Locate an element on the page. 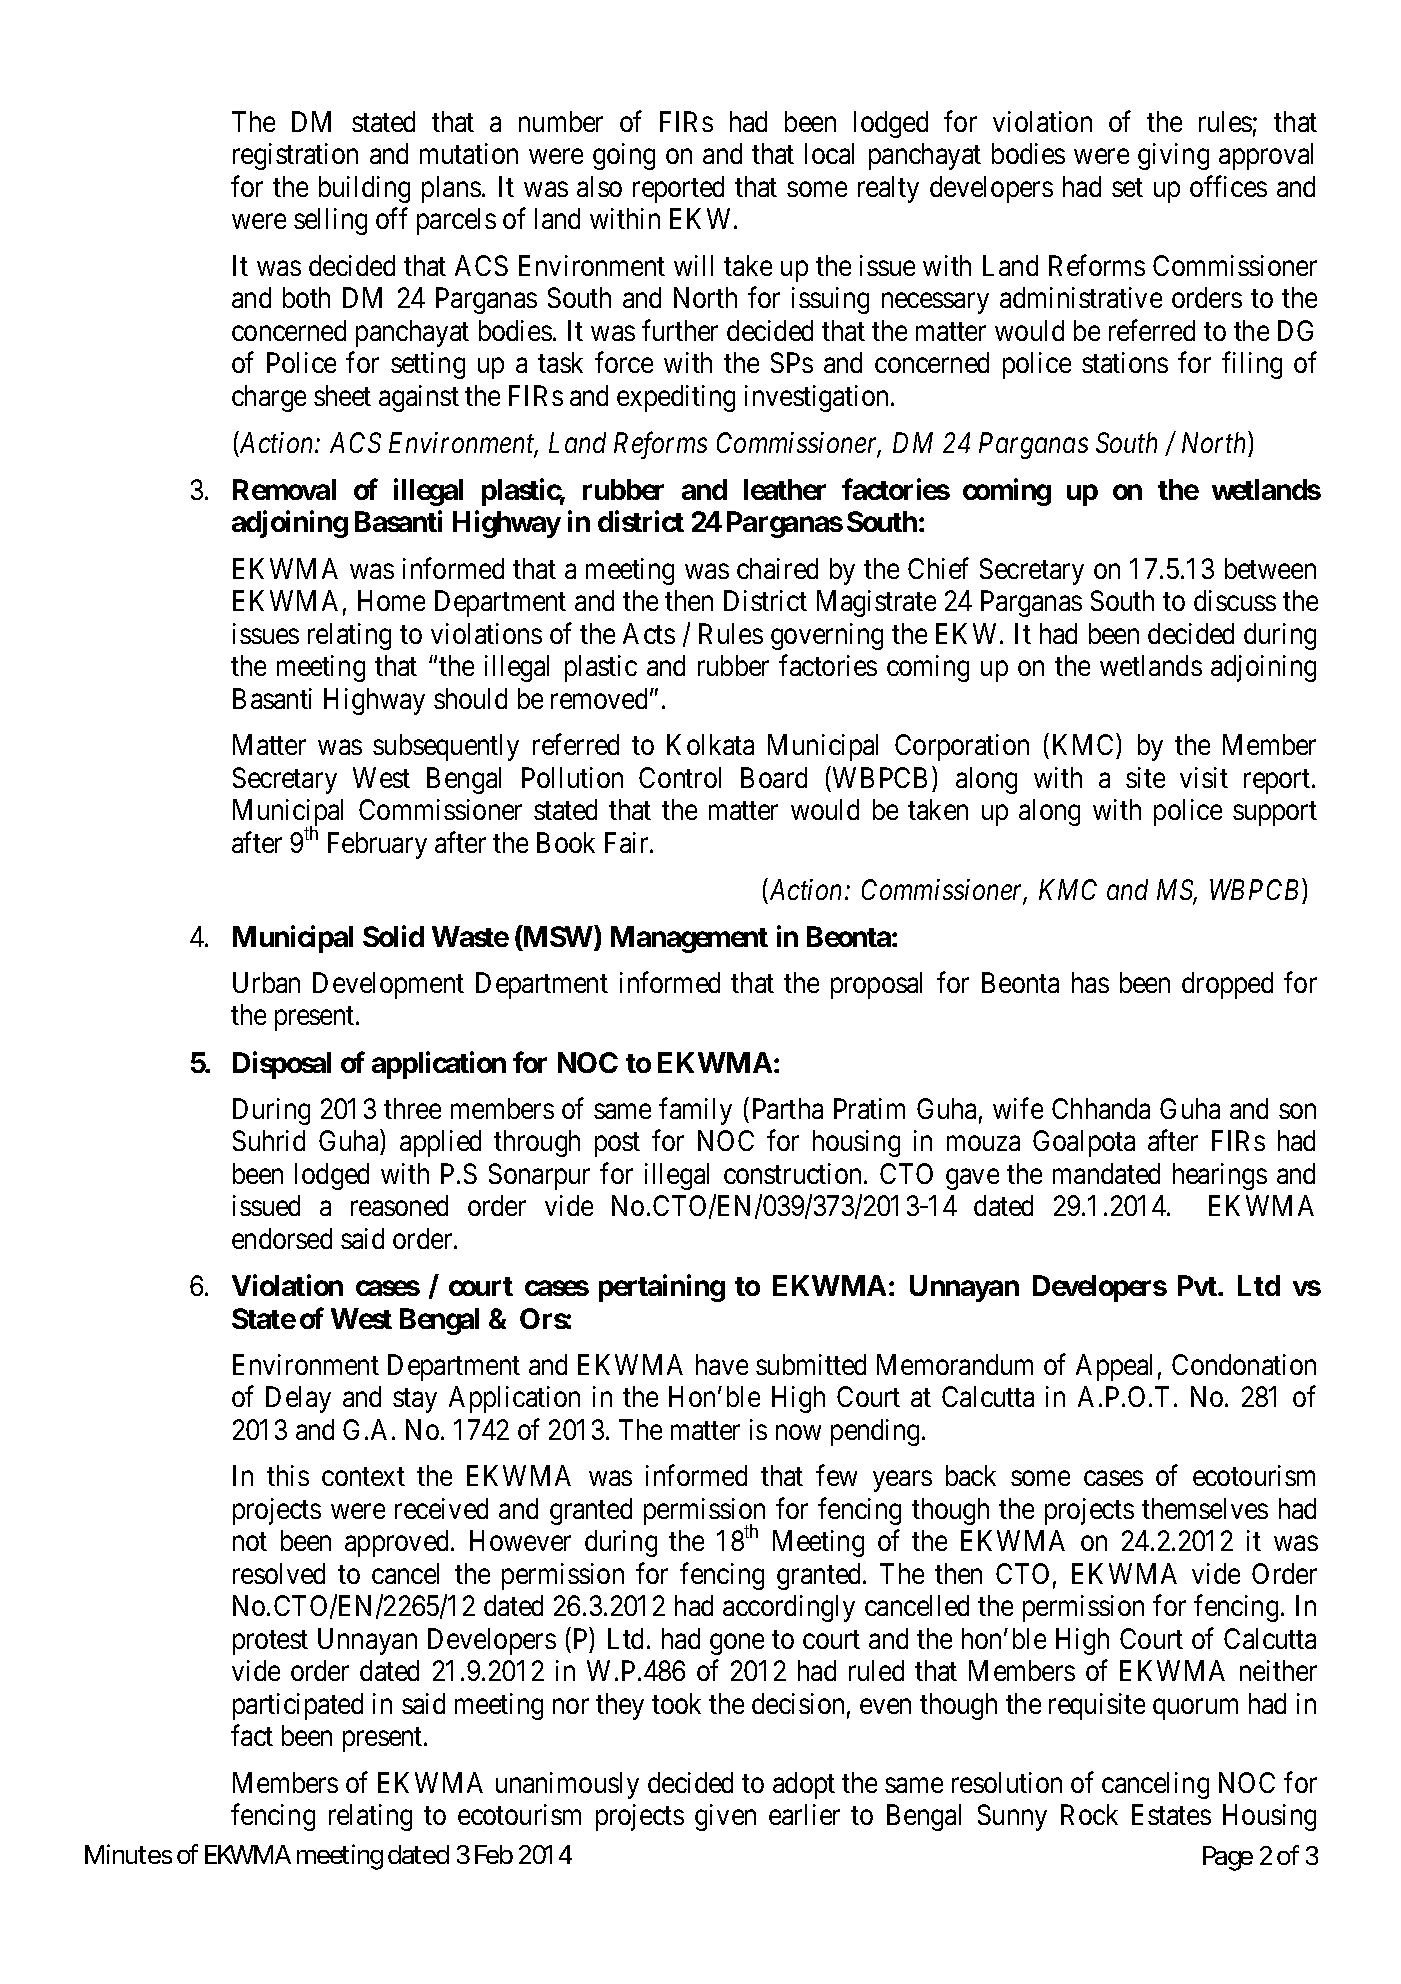  giving is located at coordinates (1173, 156).
